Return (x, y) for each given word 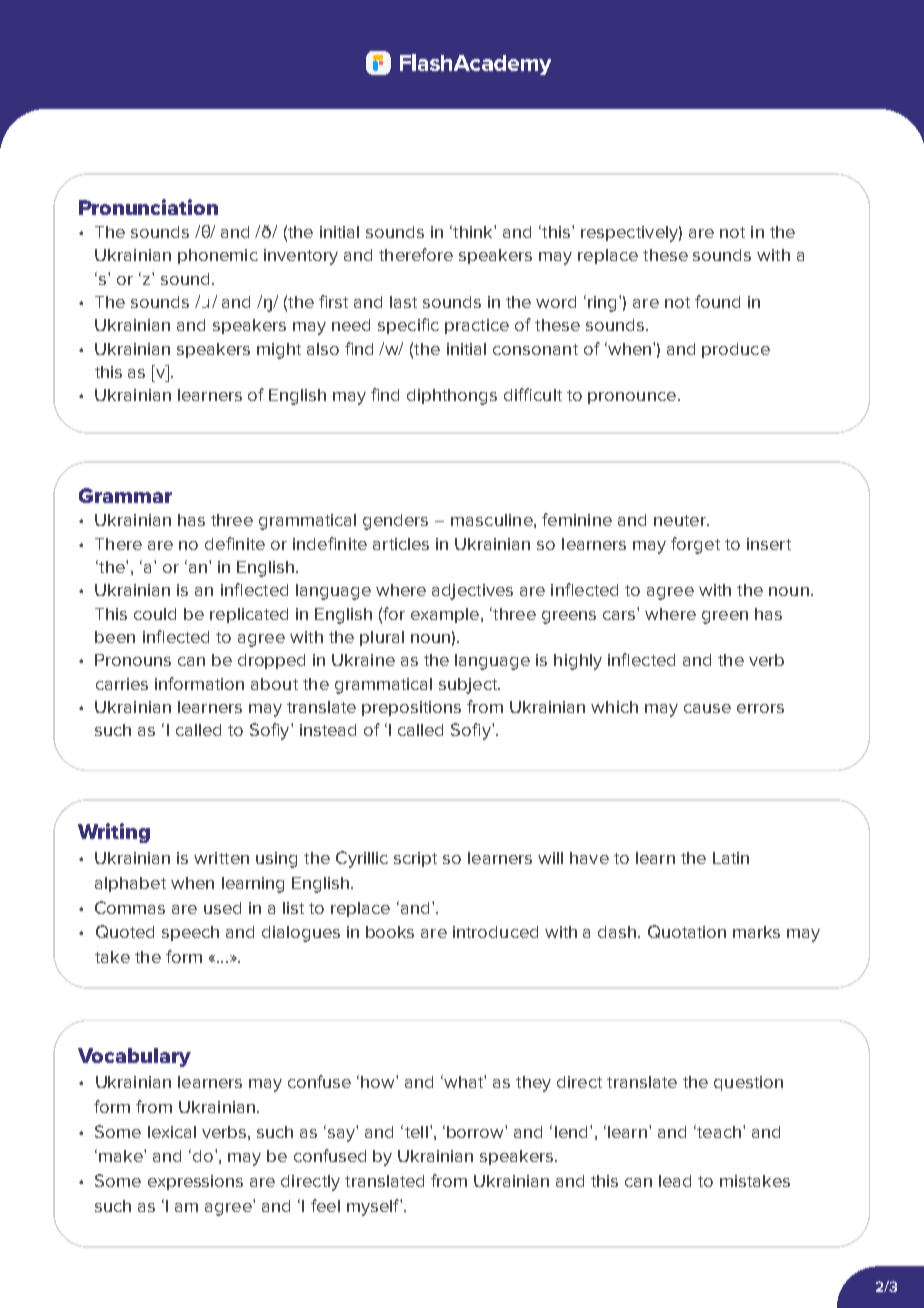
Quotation (687, 931)
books (390, 932)
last (403, 302)
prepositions (411, 708)
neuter (681, 520)
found (717, 301)
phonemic (218, 256)
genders (395, 522)
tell (415, 1131)
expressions (195, 1182)
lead (675, 1181)
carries (122, 684)
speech (190, 933)
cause (707, 708)
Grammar (125, 495)
